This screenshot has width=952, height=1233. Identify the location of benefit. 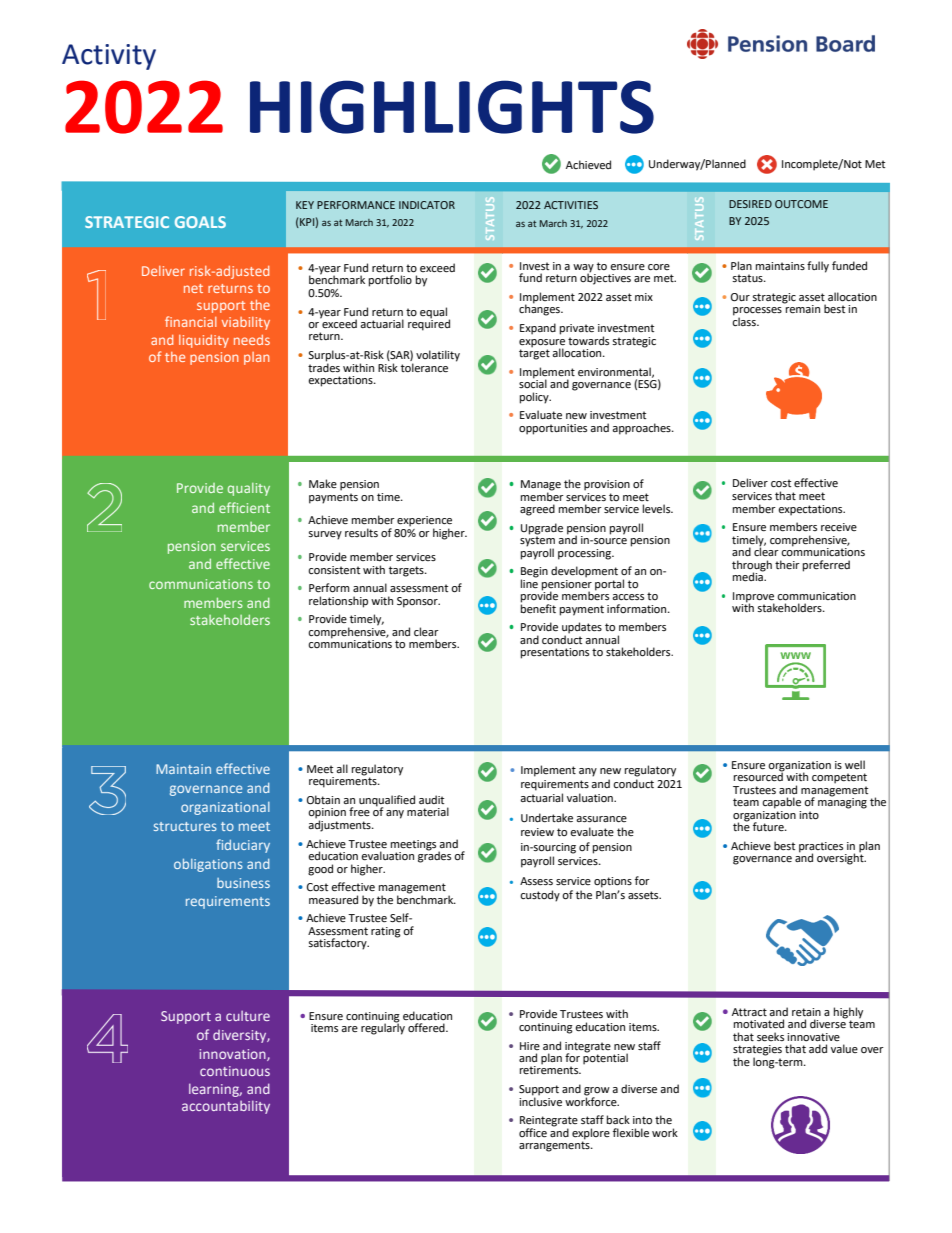
(538, 608).
